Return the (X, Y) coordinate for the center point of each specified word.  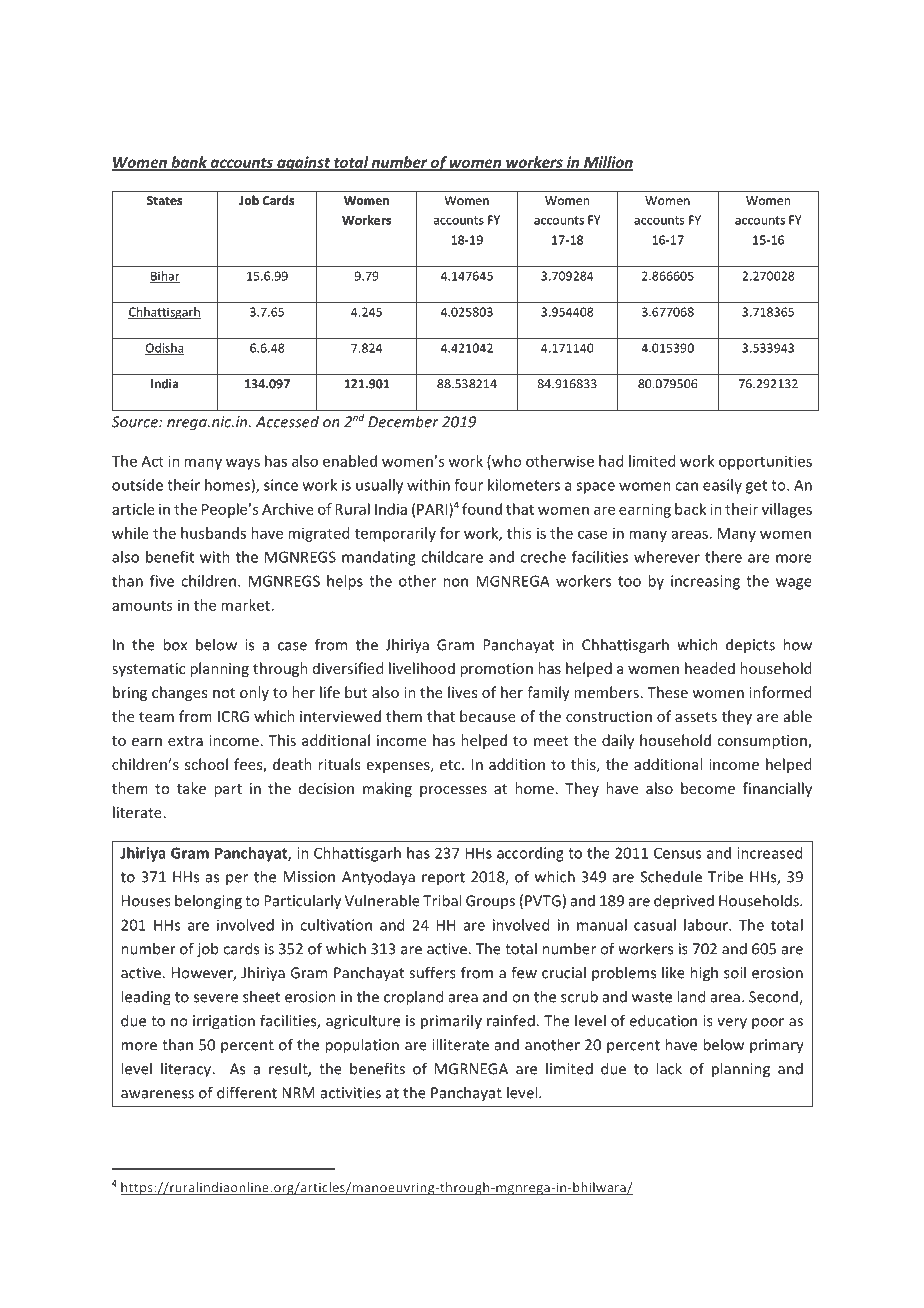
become (708, 788)
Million (607, 163)
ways (243, 464)
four (468, 485)
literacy (187, 1070)
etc (451, 765)
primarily (451, 1022)
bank (189, 163)
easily (722, 486)
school (206, 764)
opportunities (765, 462)
